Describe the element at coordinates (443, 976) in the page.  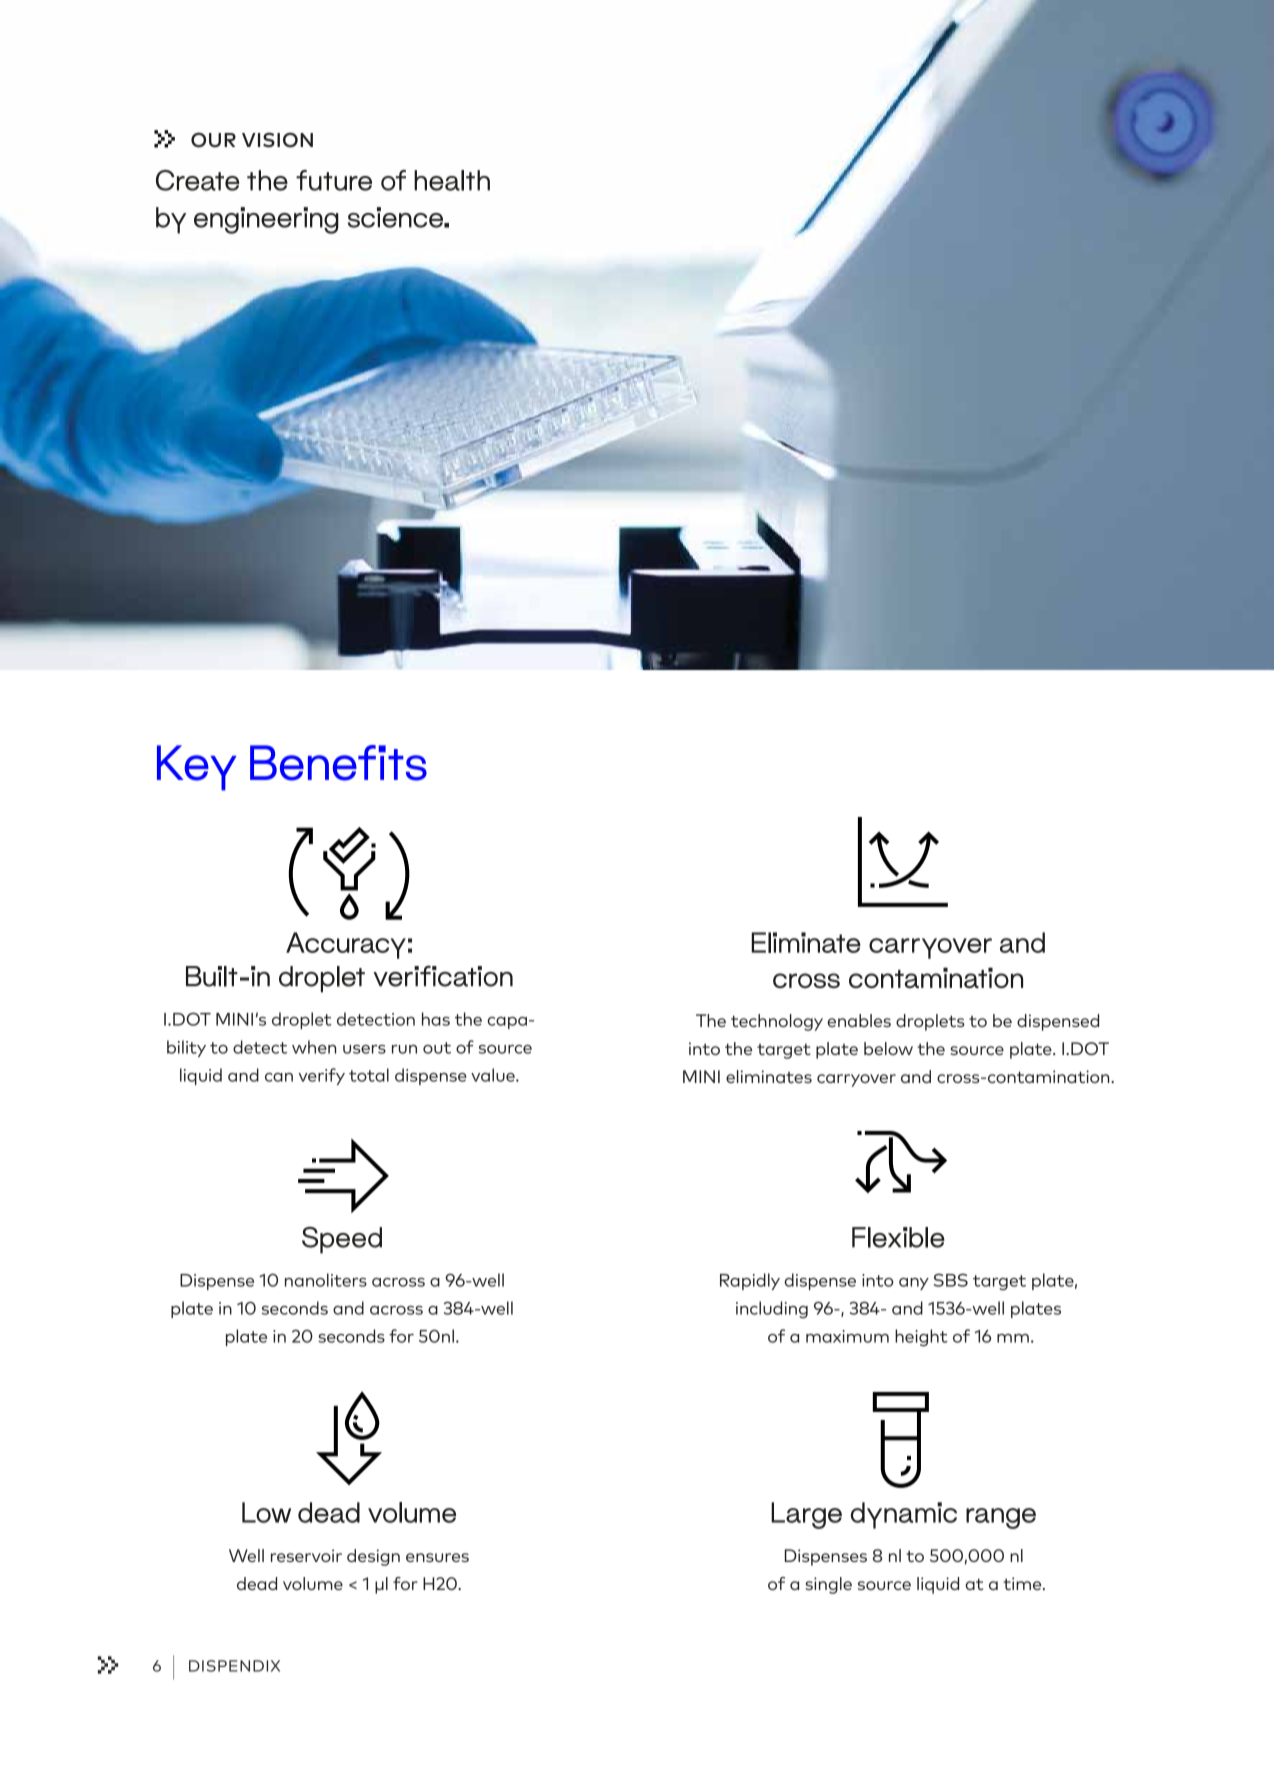
I see `verification` at that location.
